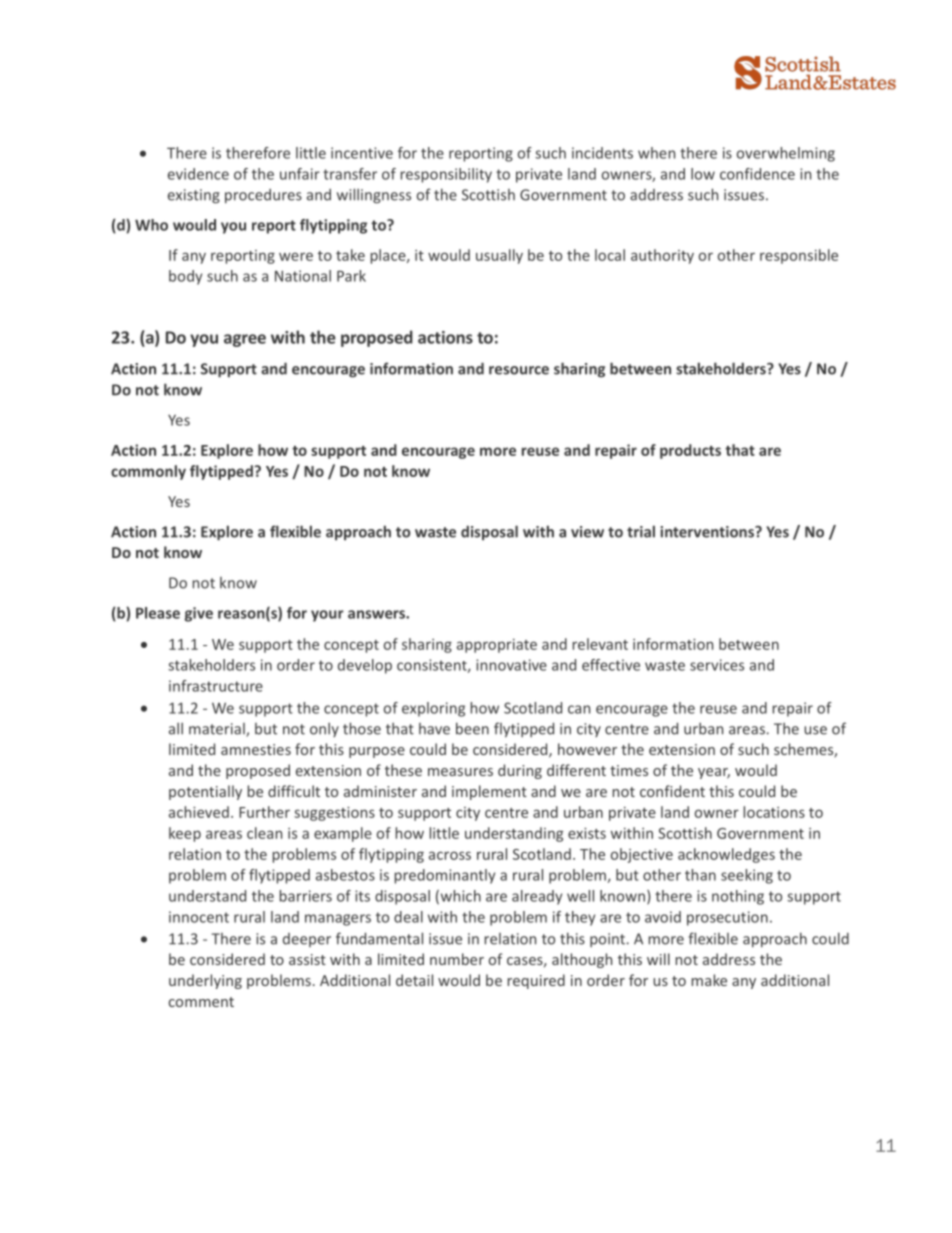  I want to click on agree, so click(245, 340).
